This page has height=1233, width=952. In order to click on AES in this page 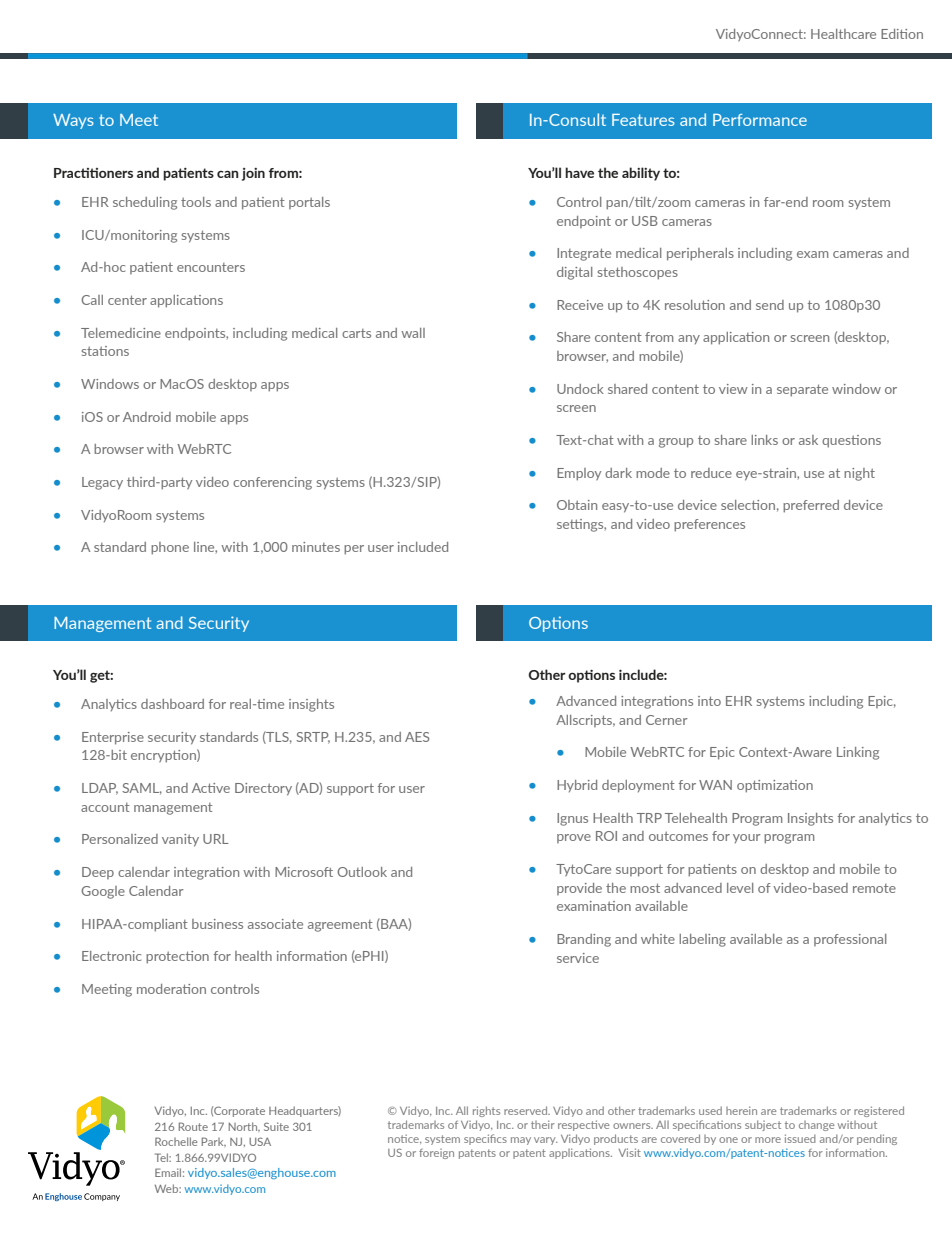, I will do `click(417, 737)`.
